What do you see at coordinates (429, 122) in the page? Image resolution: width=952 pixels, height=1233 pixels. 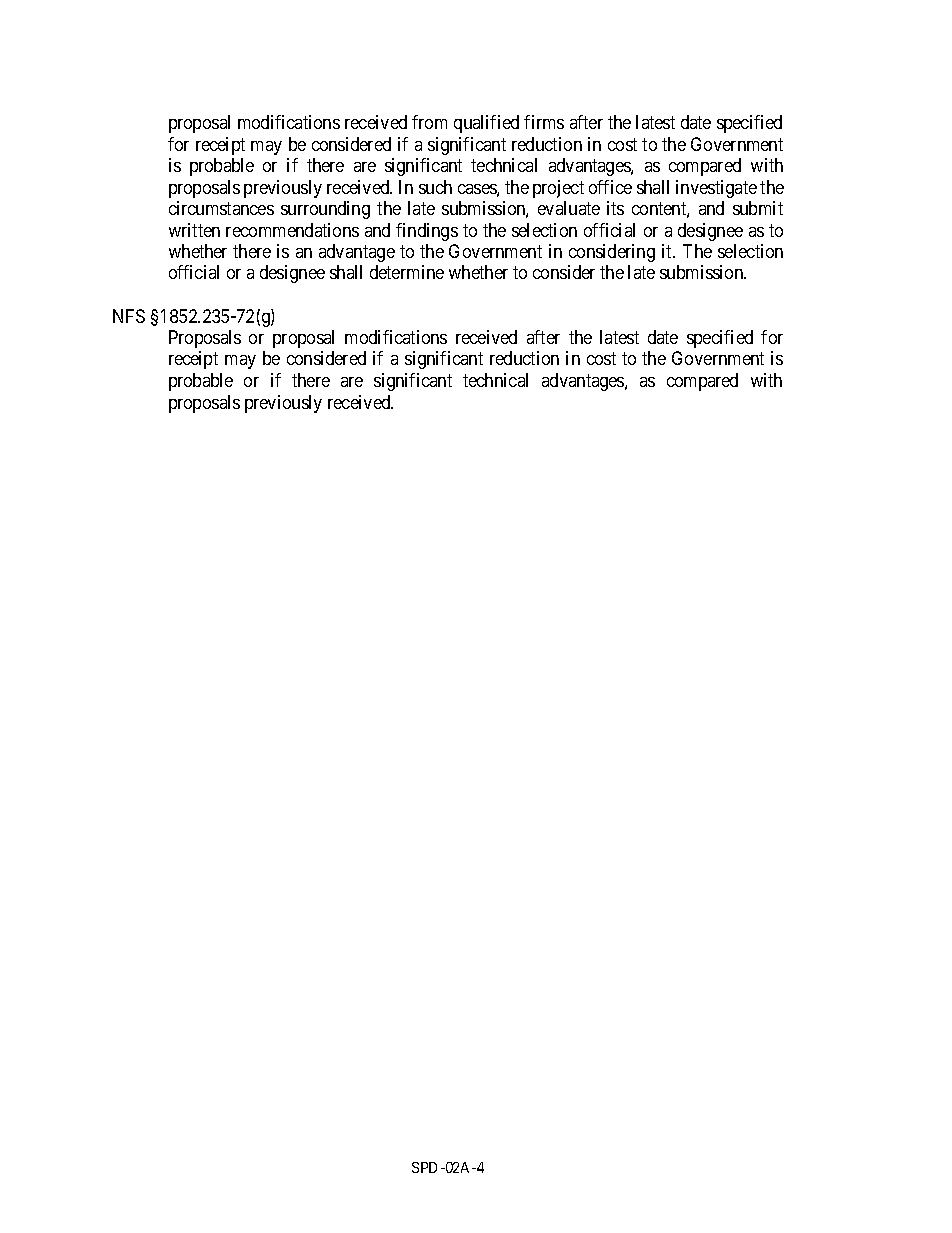 I see `from` at bounding box center [429, 122].
